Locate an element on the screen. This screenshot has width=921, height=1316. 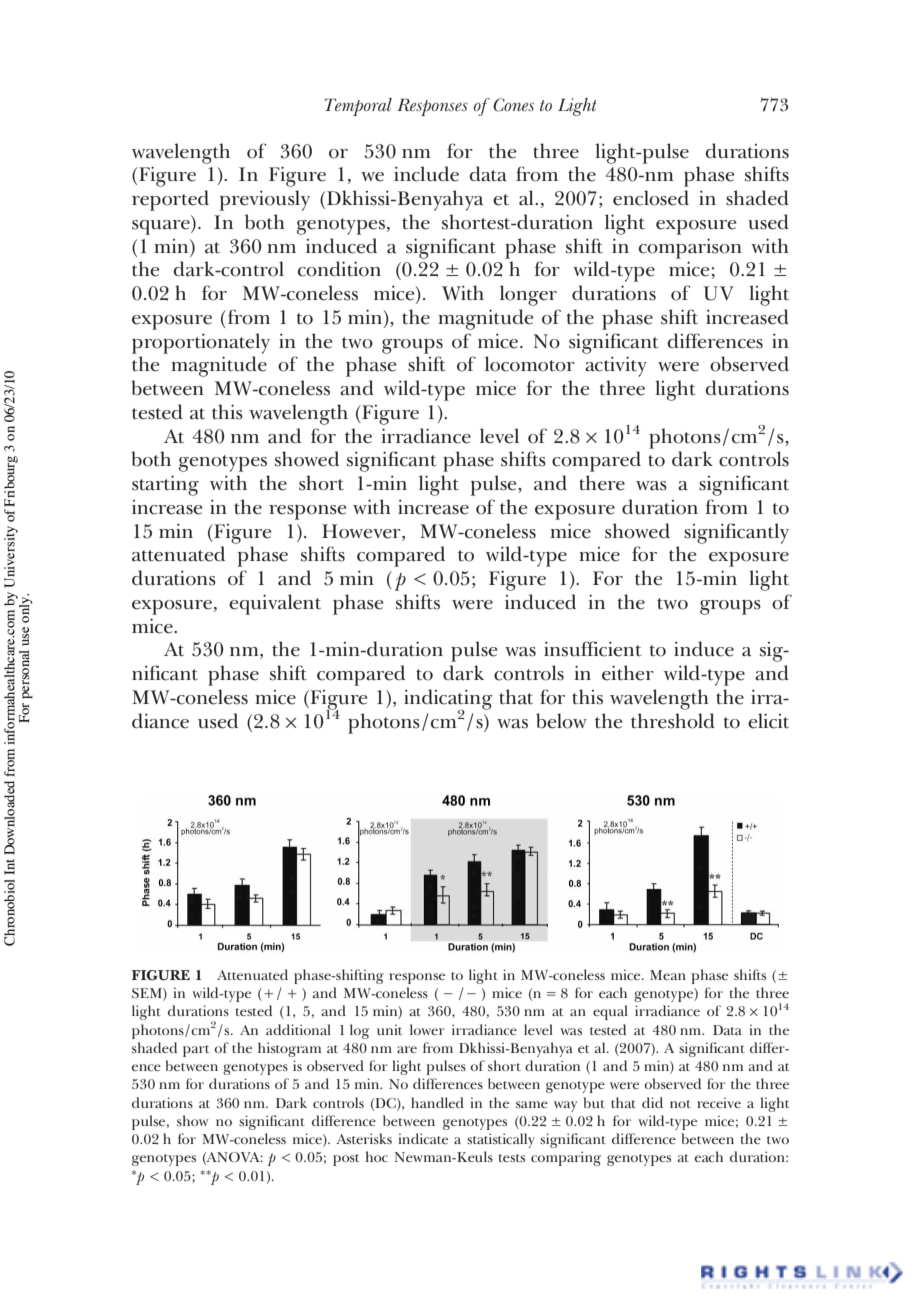
statistically is located at coordinates (501, 1140).
